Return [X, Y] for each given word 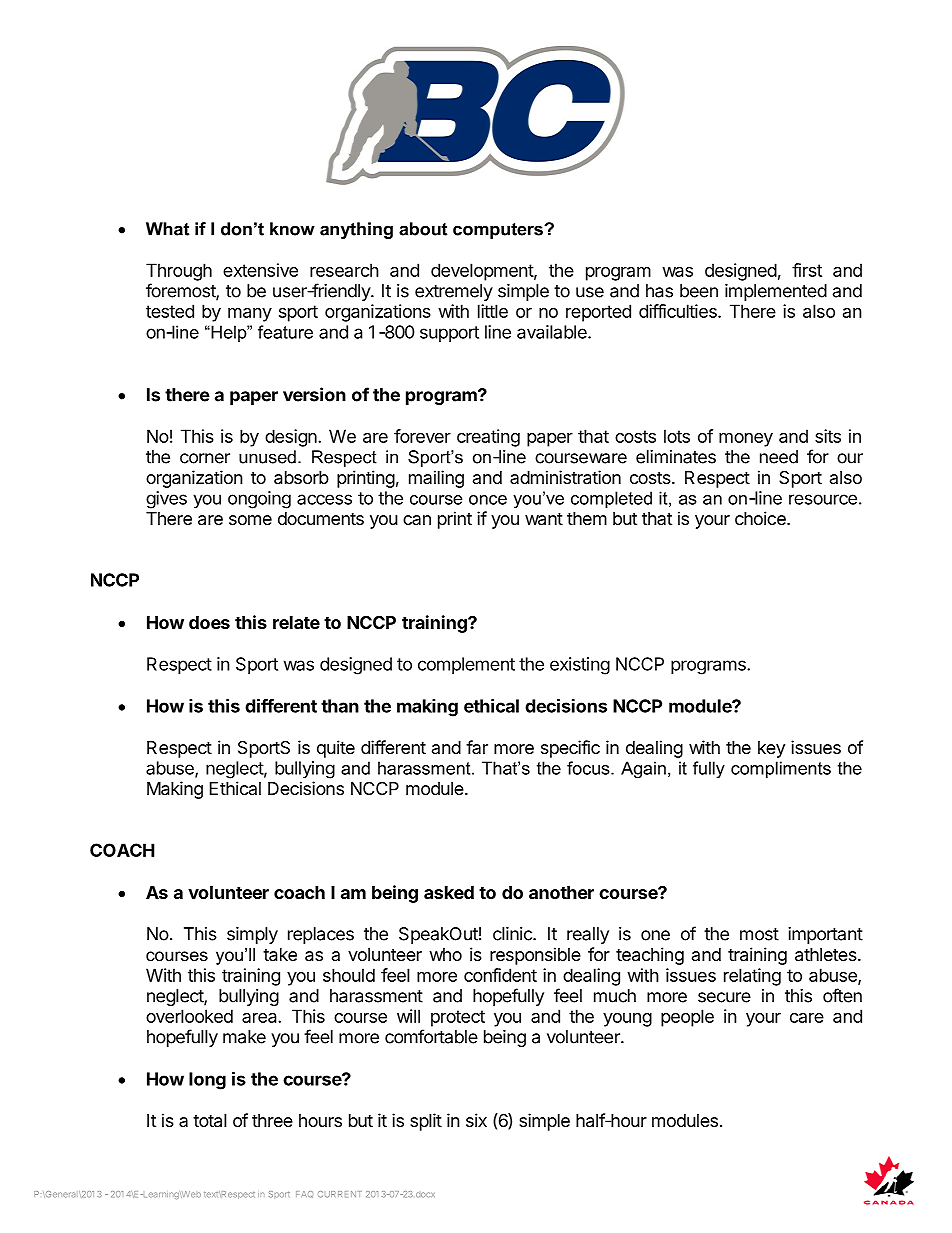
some [250, 520]
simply [252, 935]
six [476, 1120]
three [272, 1120]
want [544, 519]
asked [449, 892]
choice [761, 518]
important [825, 935]
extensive [260, 270]
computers [499, 231]
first [807, 270]
